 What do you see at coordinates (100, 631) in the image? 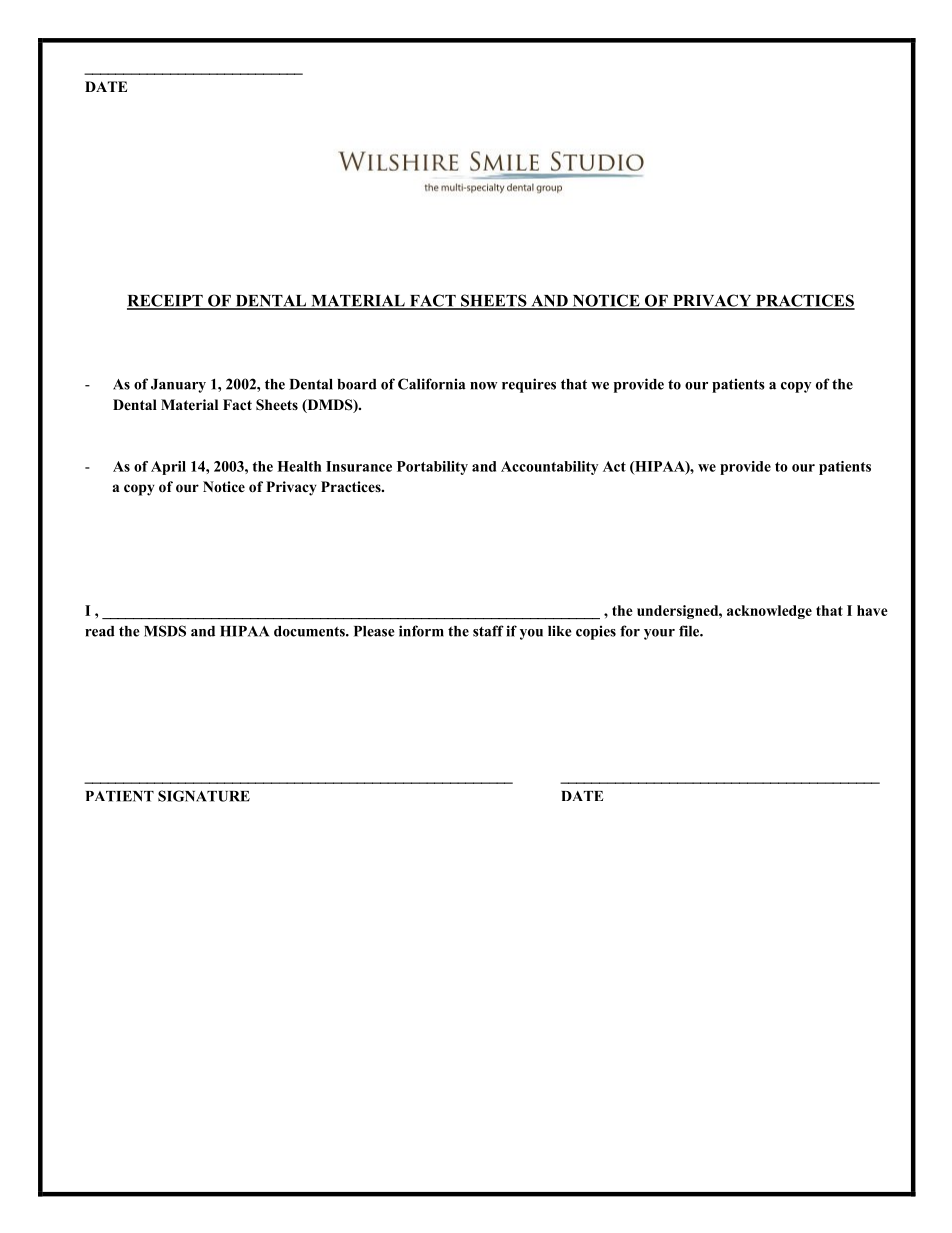
I see `read` at bounding box center [100, 631].
